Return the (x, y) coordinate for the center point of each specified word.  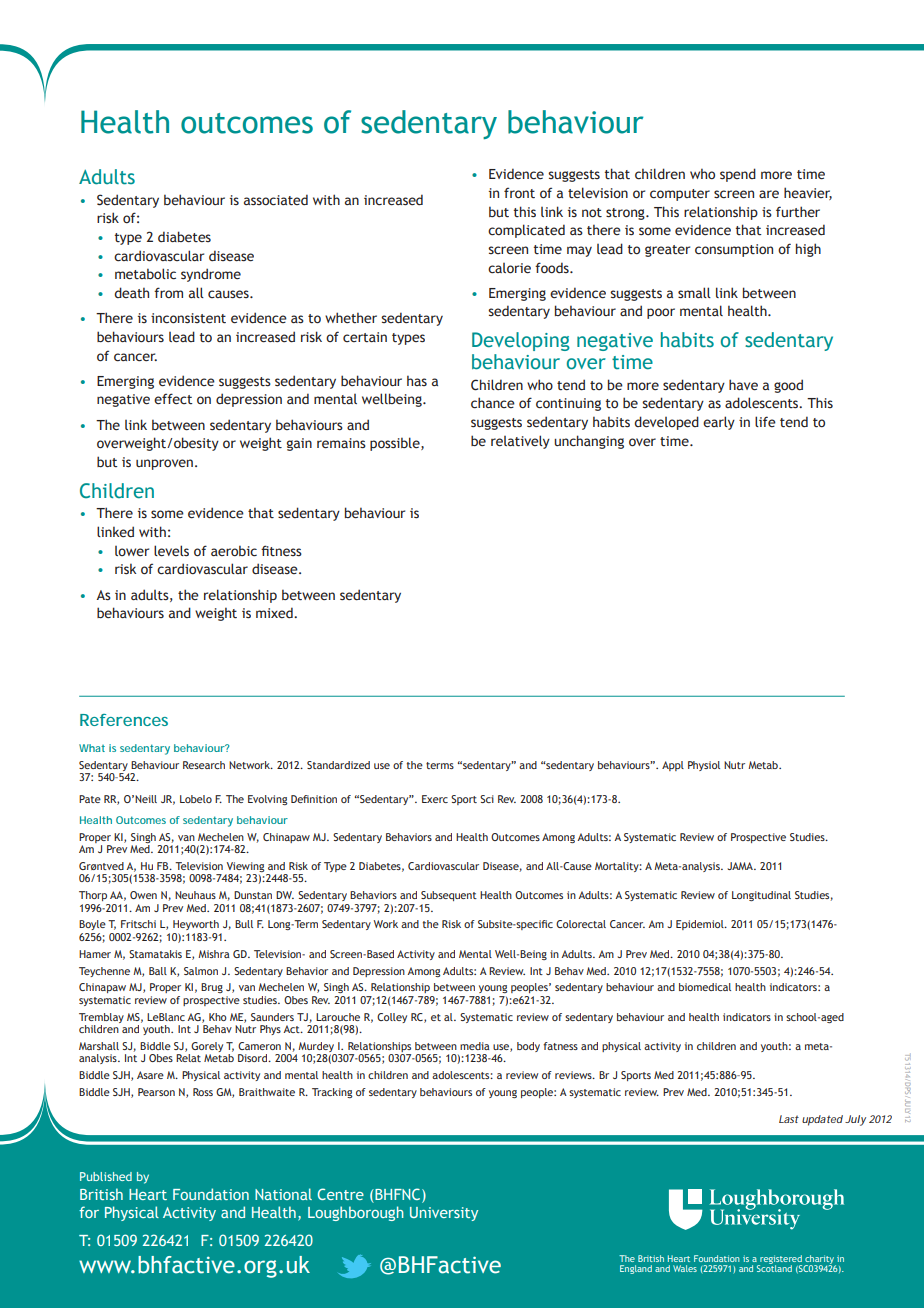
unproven (164, 464)
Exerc (435, 799)
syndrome (211, 275)
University (444, 1214)
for (89, 1212)
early (719, 423)
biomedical (705, 987)
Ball (158, 971)
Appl (673, 766)
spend (738, 175)
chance (493, 403)
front (519, 193)
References (124, 720)
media (475, 1046)
